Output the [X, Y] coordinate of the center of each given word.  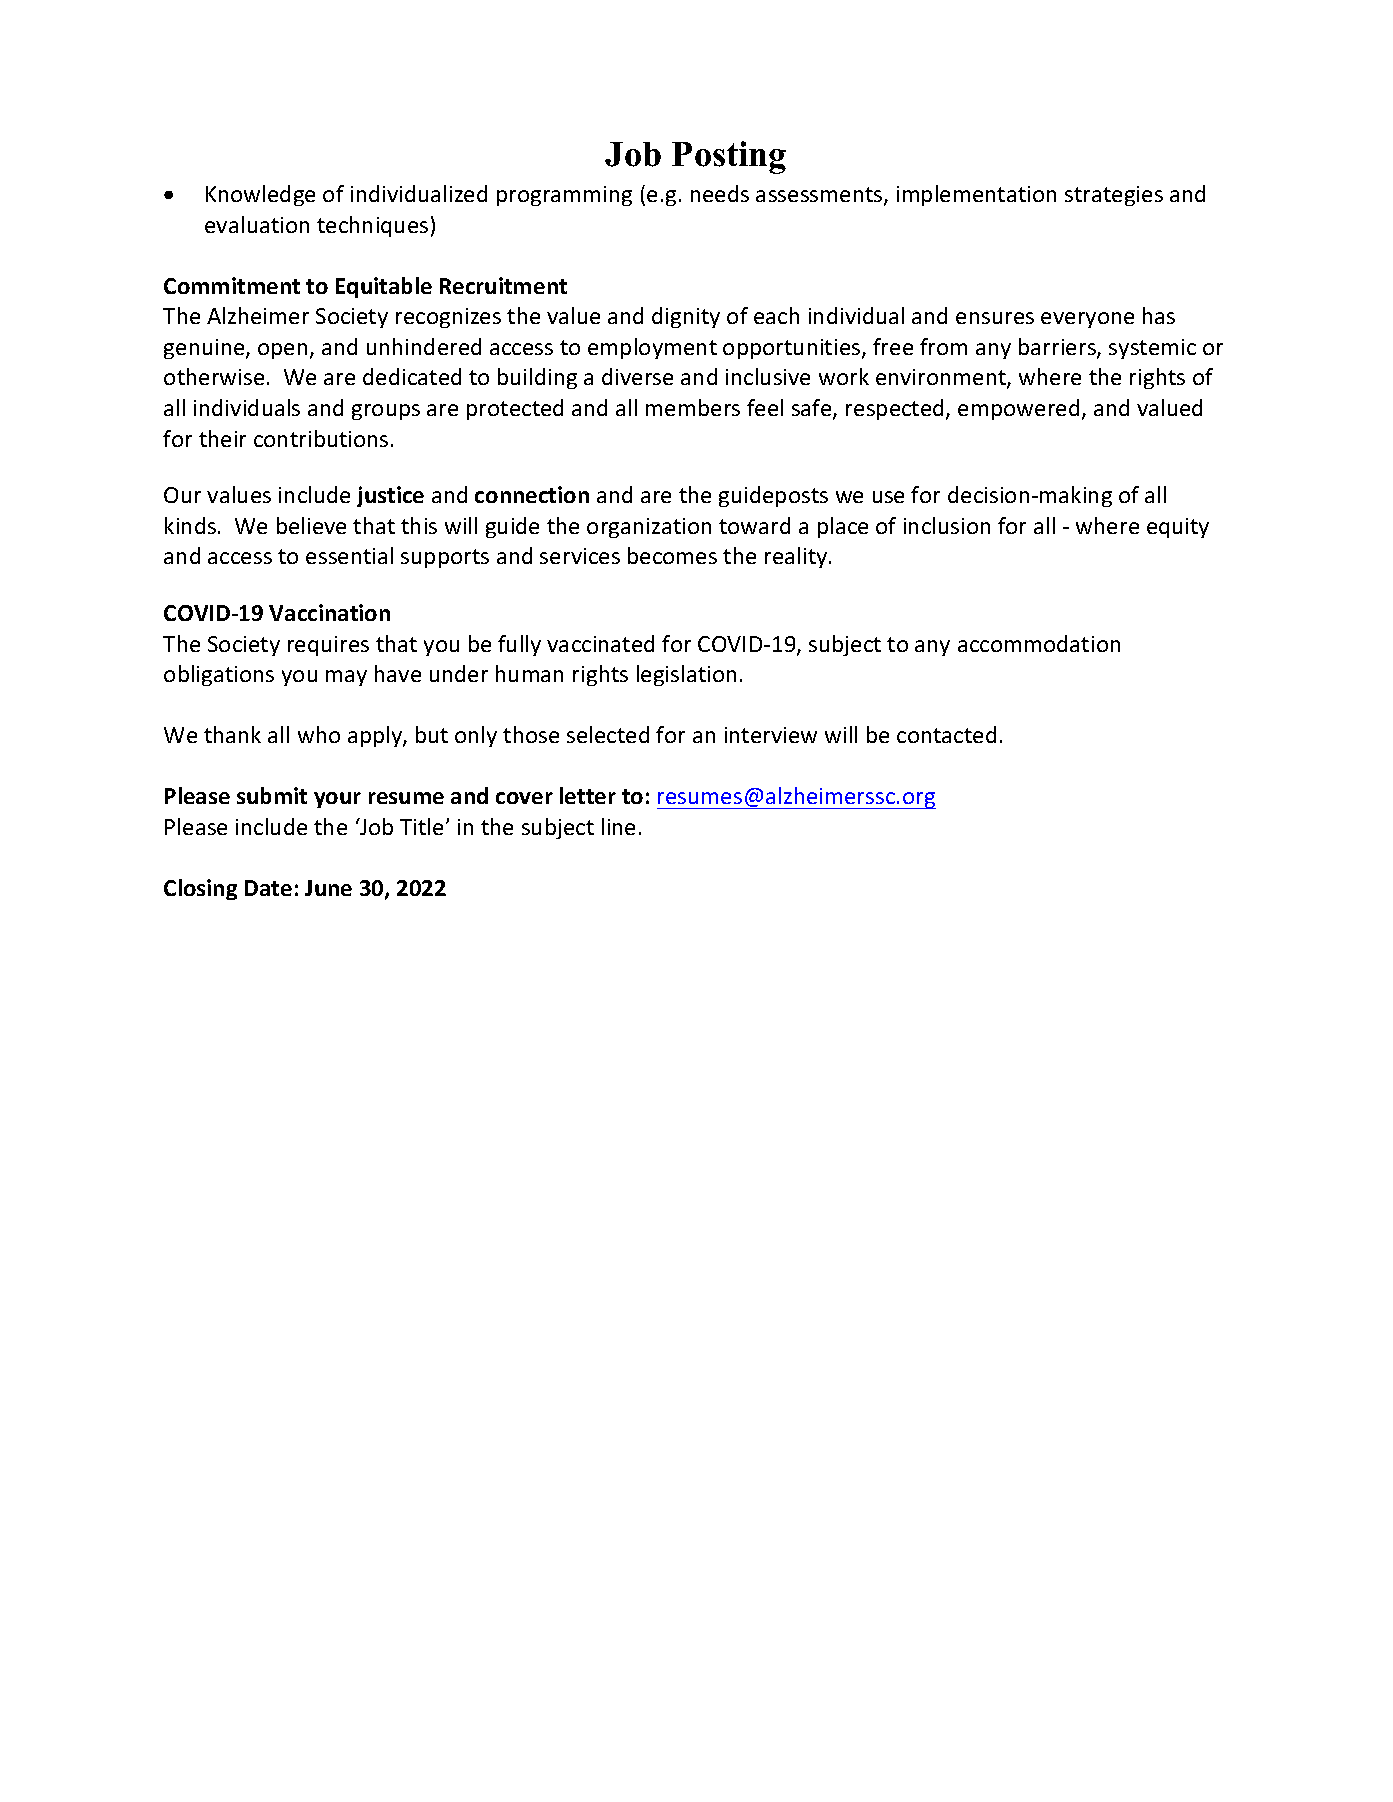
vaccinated [600, 643]
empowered [1018, 409]
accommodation [1039, 643]
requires [328, 646]
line [618, 826]
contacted [946, 734]
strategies [1114, 196]
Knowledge [260, 195]
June [328, 888]
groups [386, 412]
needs [720, 193]
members [693, 407]
